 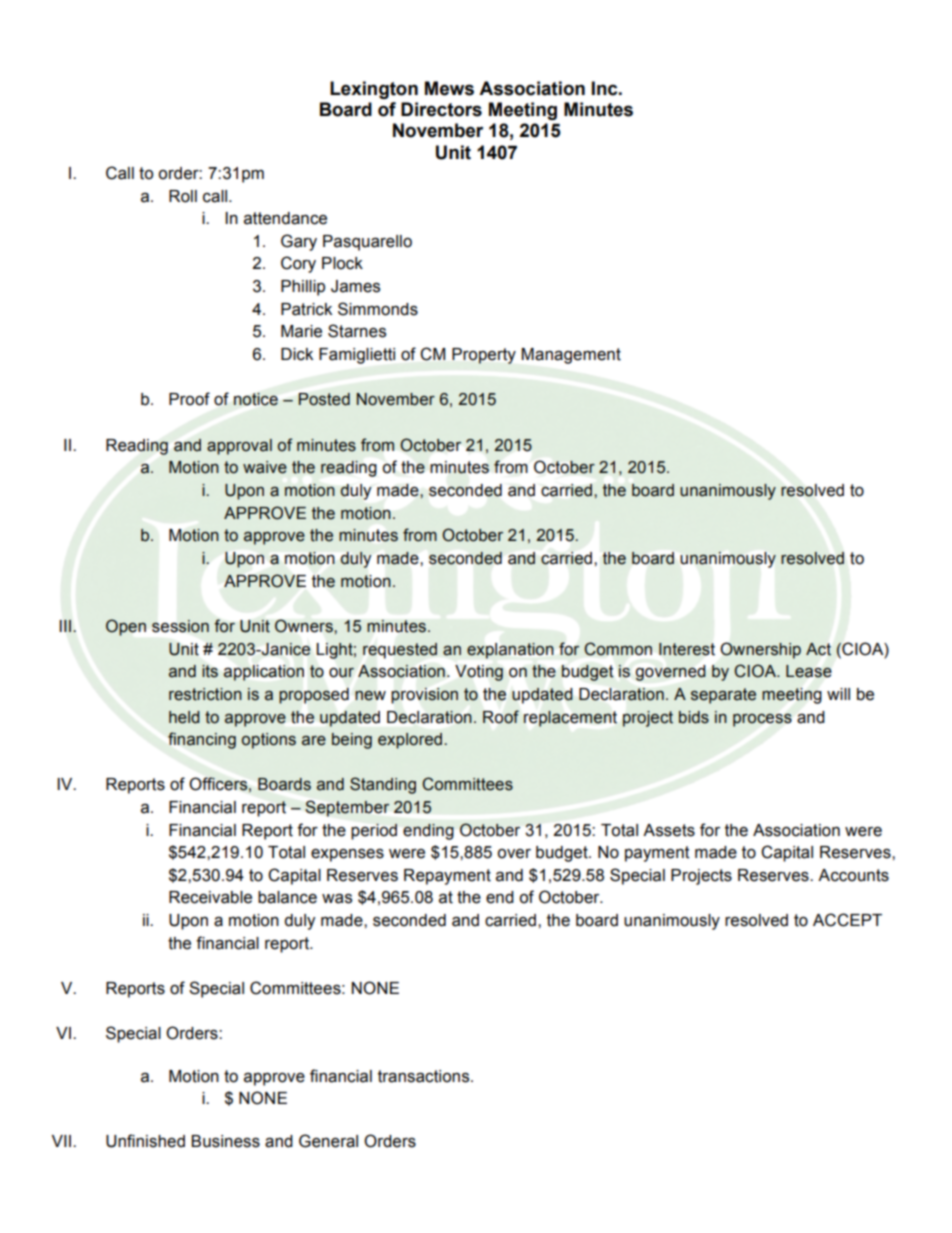 What do you see at coordinates (183, 196) in the document?
I see `Roll` at bounding box center [183, 196].
